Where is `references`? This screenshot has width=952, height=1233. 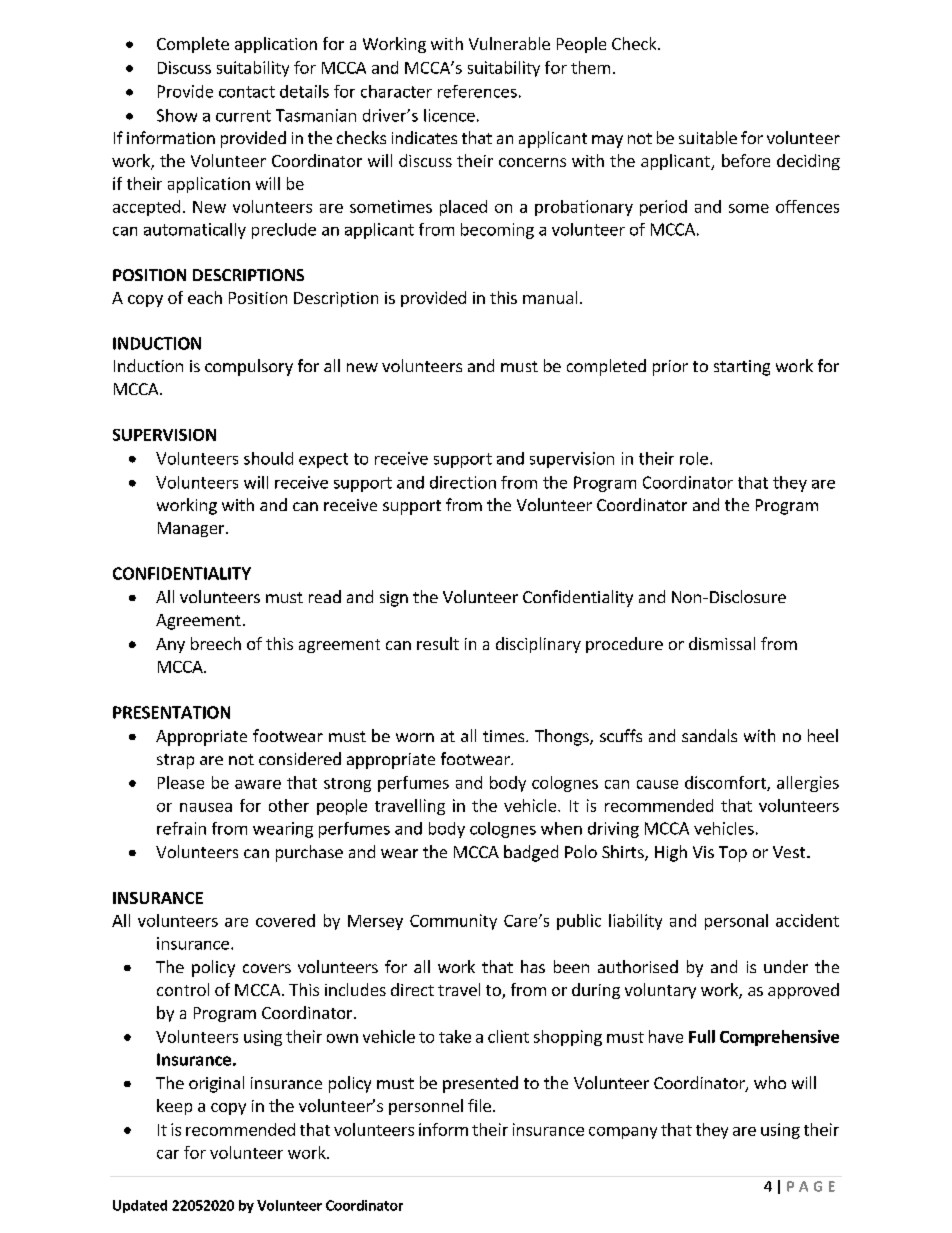 references is located at coordinates (477, 91).
